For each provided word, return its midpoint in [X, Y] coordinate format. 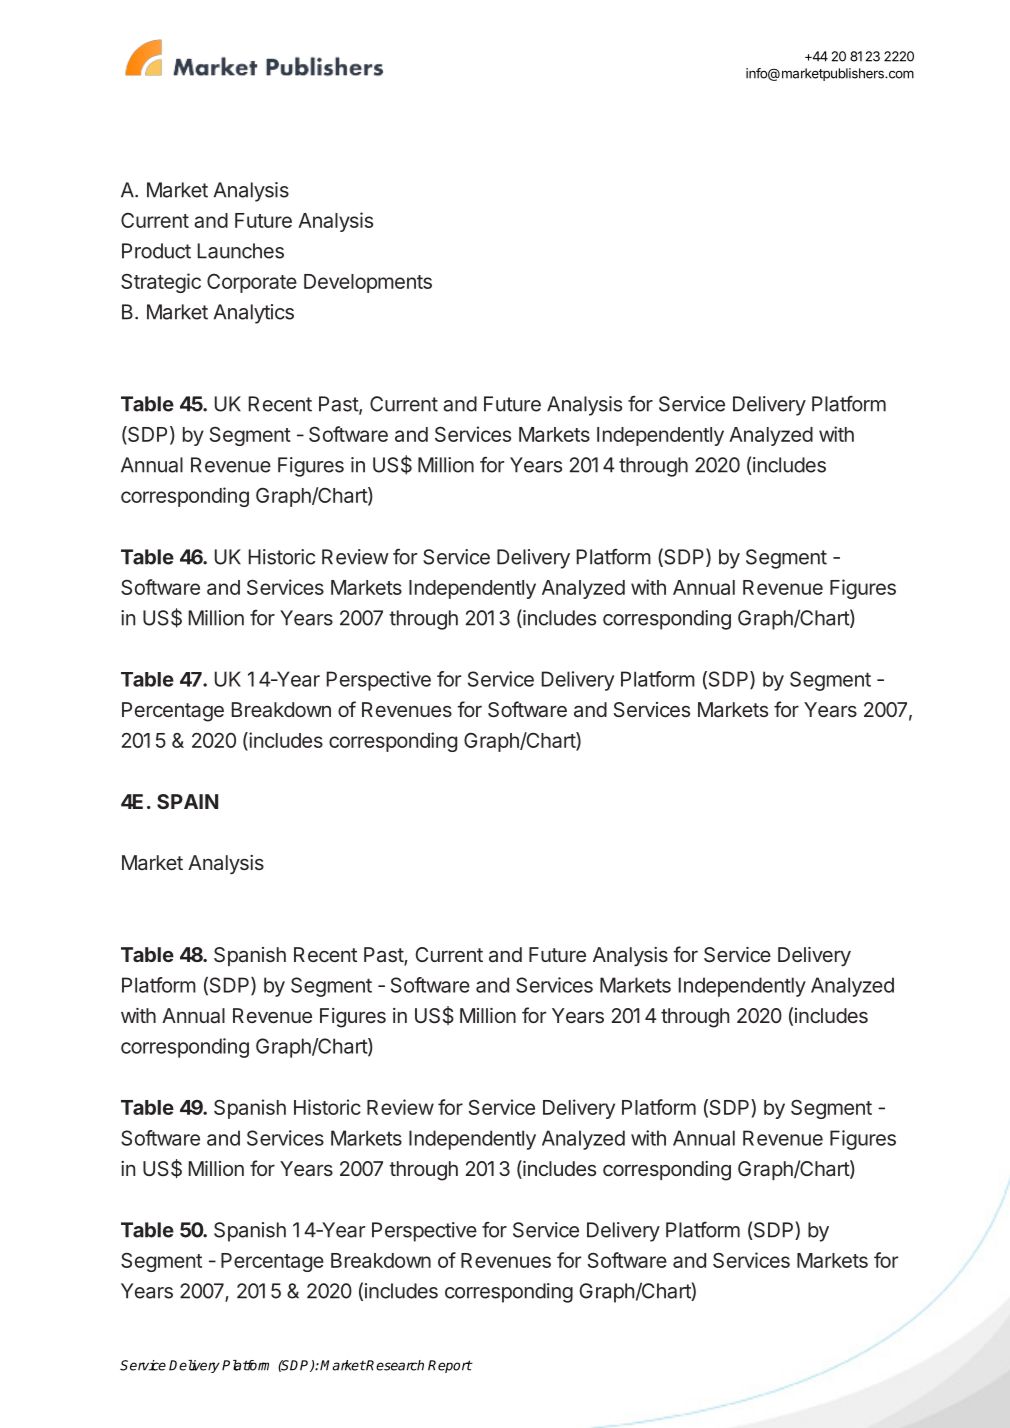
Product [156, 251]
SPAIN [187, 801]
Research [394, 1365]
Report [450, 1366]
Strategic [161, 283]
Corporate [252, 283]
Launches [241, 251]
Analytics [254, 314]
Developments [368, 283]
